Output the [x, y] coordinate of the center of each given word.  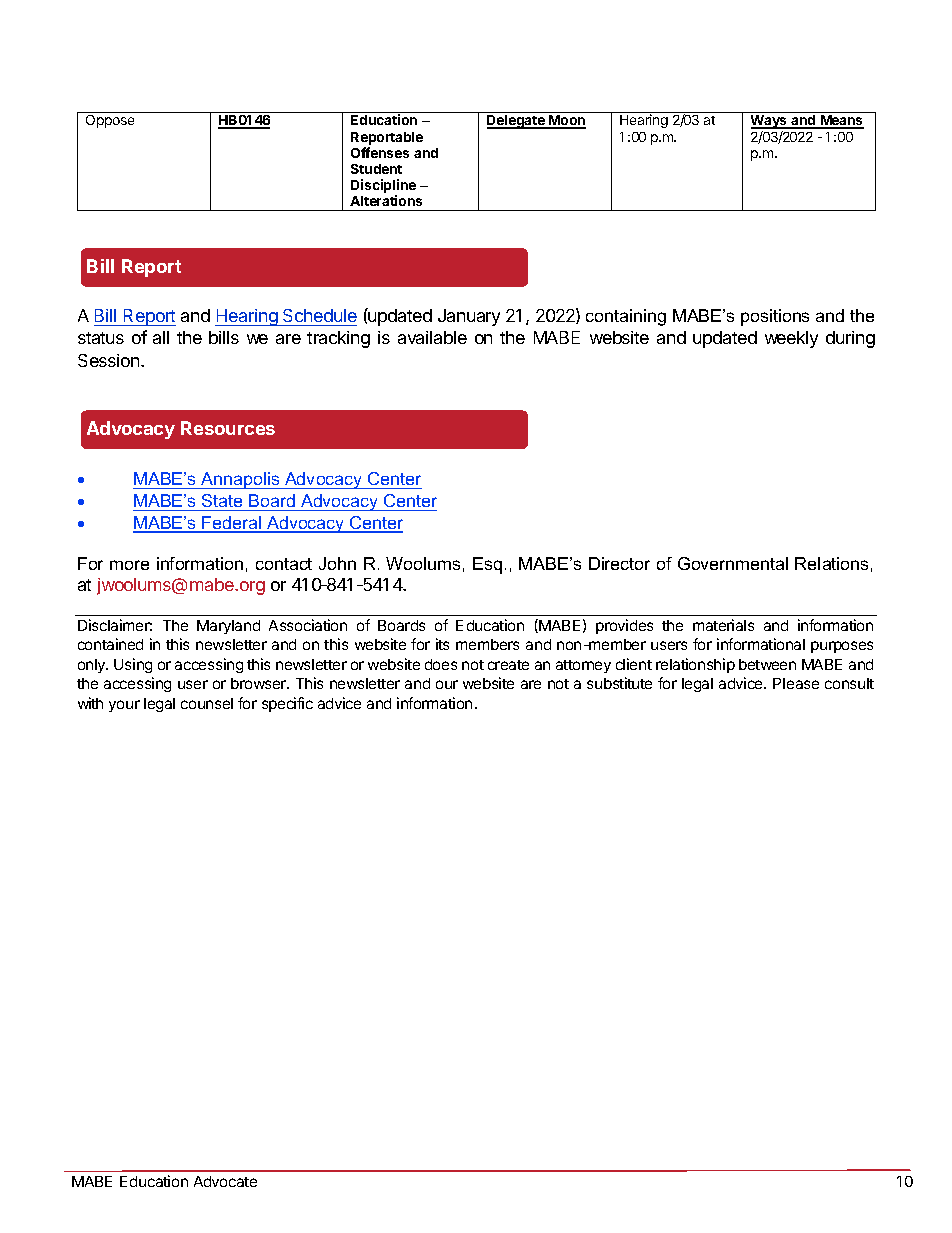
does [441, 664]
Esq [487, 565]
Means [841, 122]
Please [796, 683]
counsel [207, 703]
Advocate [225, 1181]
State [222, 502]
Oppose [110, 121]
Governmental [733, 563]
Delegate [517, 122]
